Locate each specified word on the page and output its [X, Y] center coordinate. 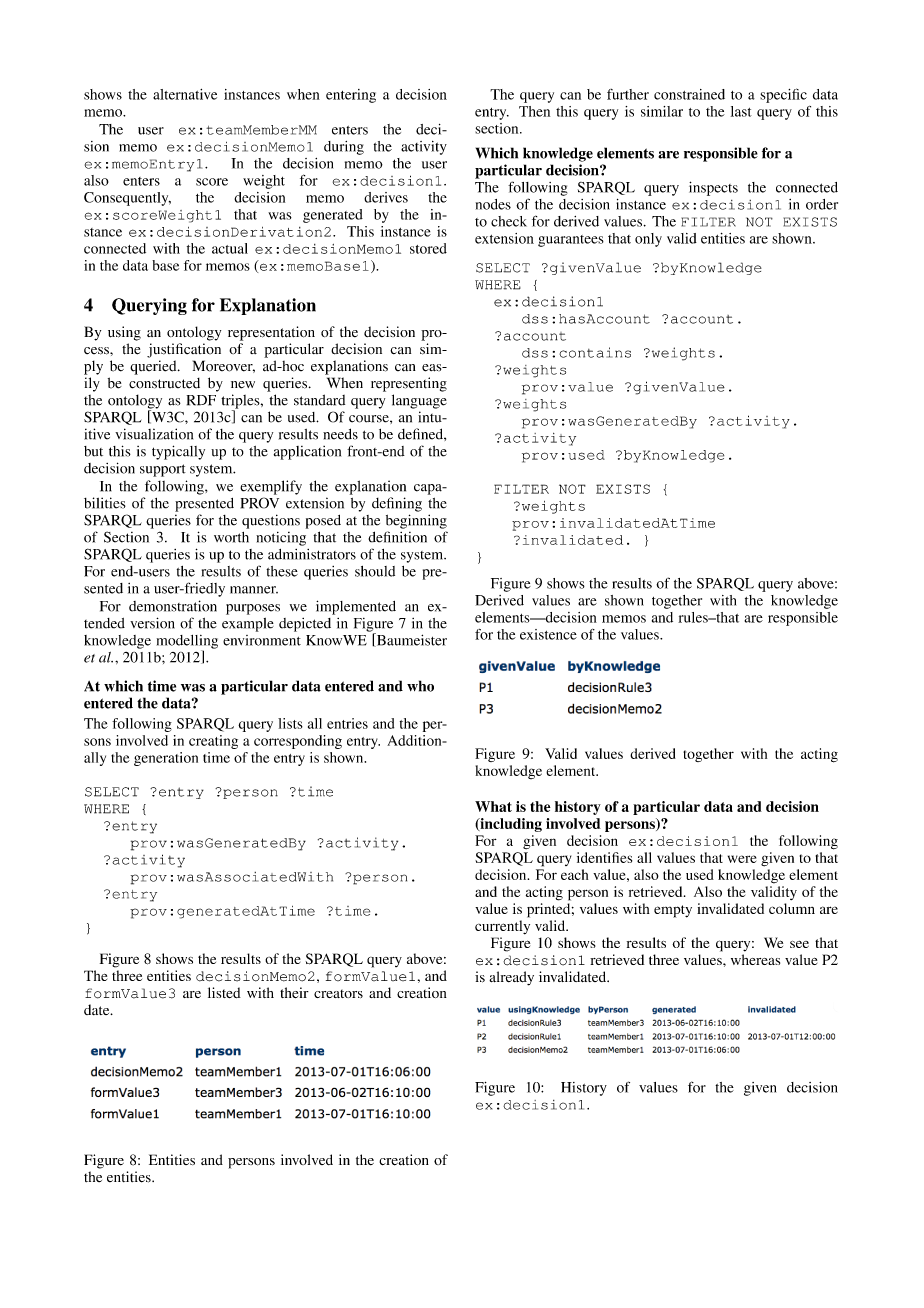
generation [166, 759]
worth [231, 537]
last [741, 111]
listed [224, 992]
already [511, 978]
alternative [185, 94]
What [493, 806]
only [648, 240]
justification [184, 350]
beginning [416, 521]
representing [409, 384]
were [742, 859]
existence [548, 634]
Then [534, 111]
